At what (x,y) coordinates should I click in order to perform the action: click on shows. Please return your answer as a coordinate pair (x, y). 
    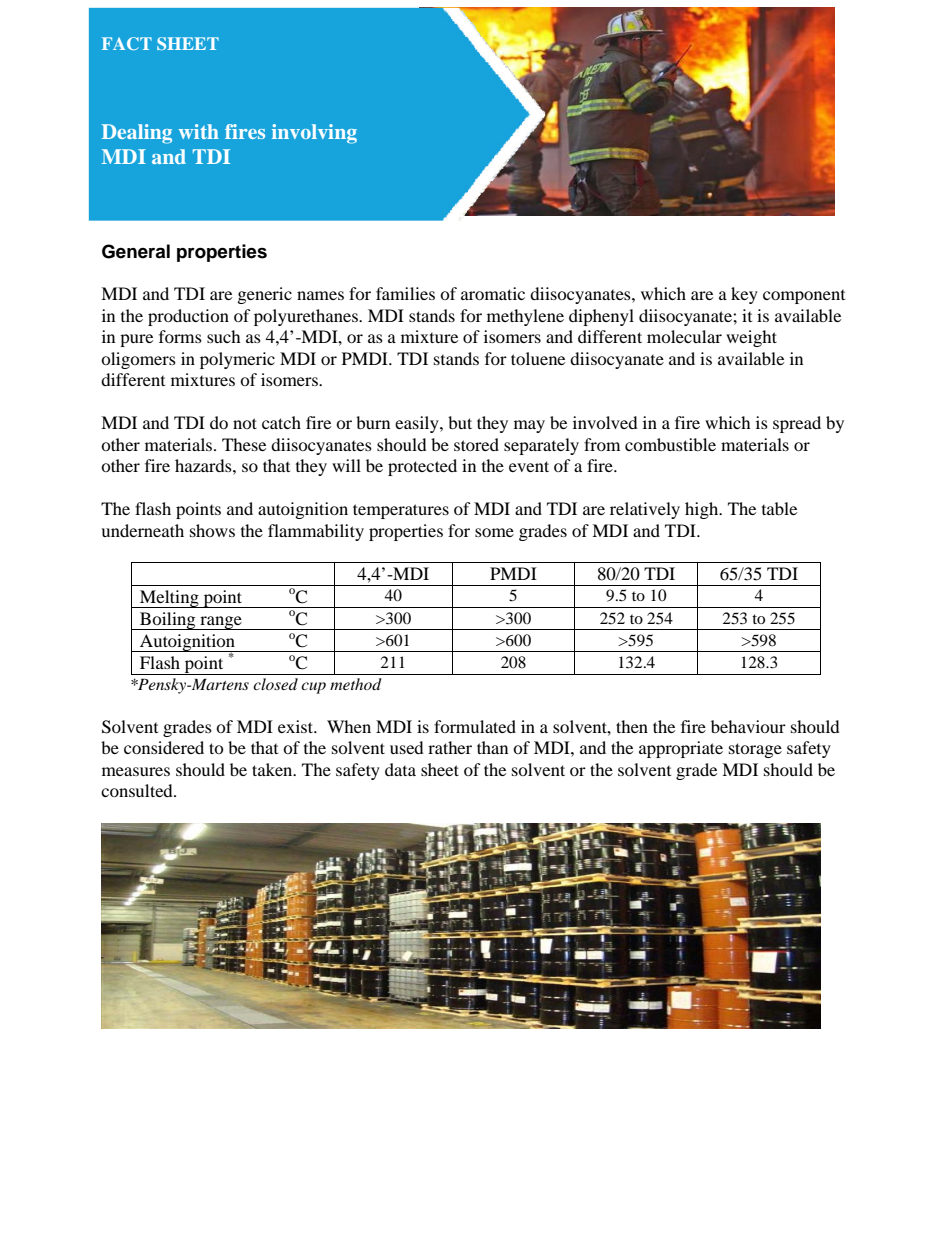
    Looking at the image, I should click on (212, 530).
